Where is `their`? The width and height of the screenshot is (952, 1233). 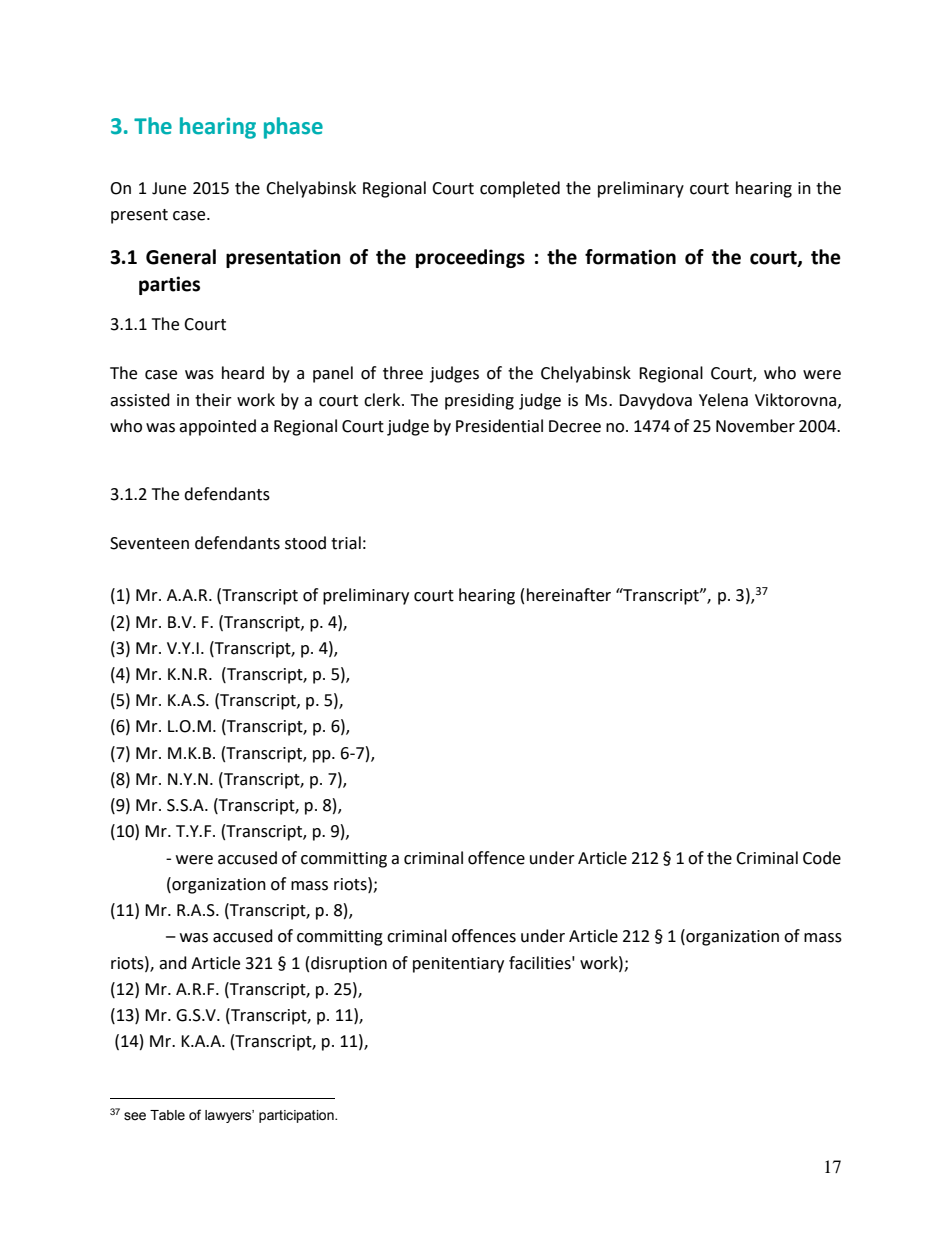
their is located at coordinates (213, 400).
